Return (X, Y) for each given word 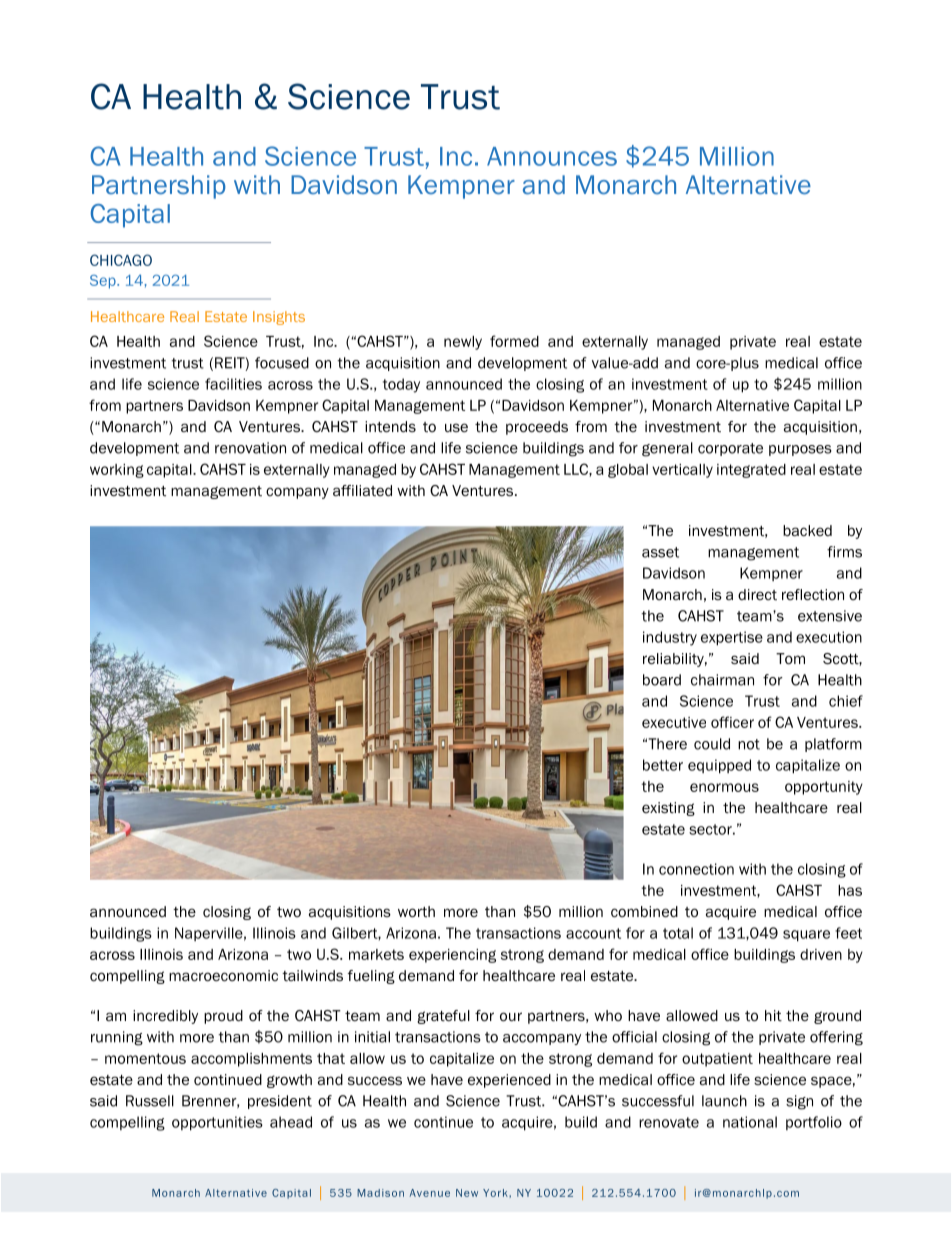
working (117, 471)
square (806, 936)
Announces (552, 156)
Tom (790, 659)
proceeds (537, 428)
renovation (250, 448)
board (662, 680)
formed (514, 341)
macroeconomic (223, 976)
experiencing (452, 956)
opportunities (217, 1123)
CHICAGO (121, 260)
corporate (730, 449)
